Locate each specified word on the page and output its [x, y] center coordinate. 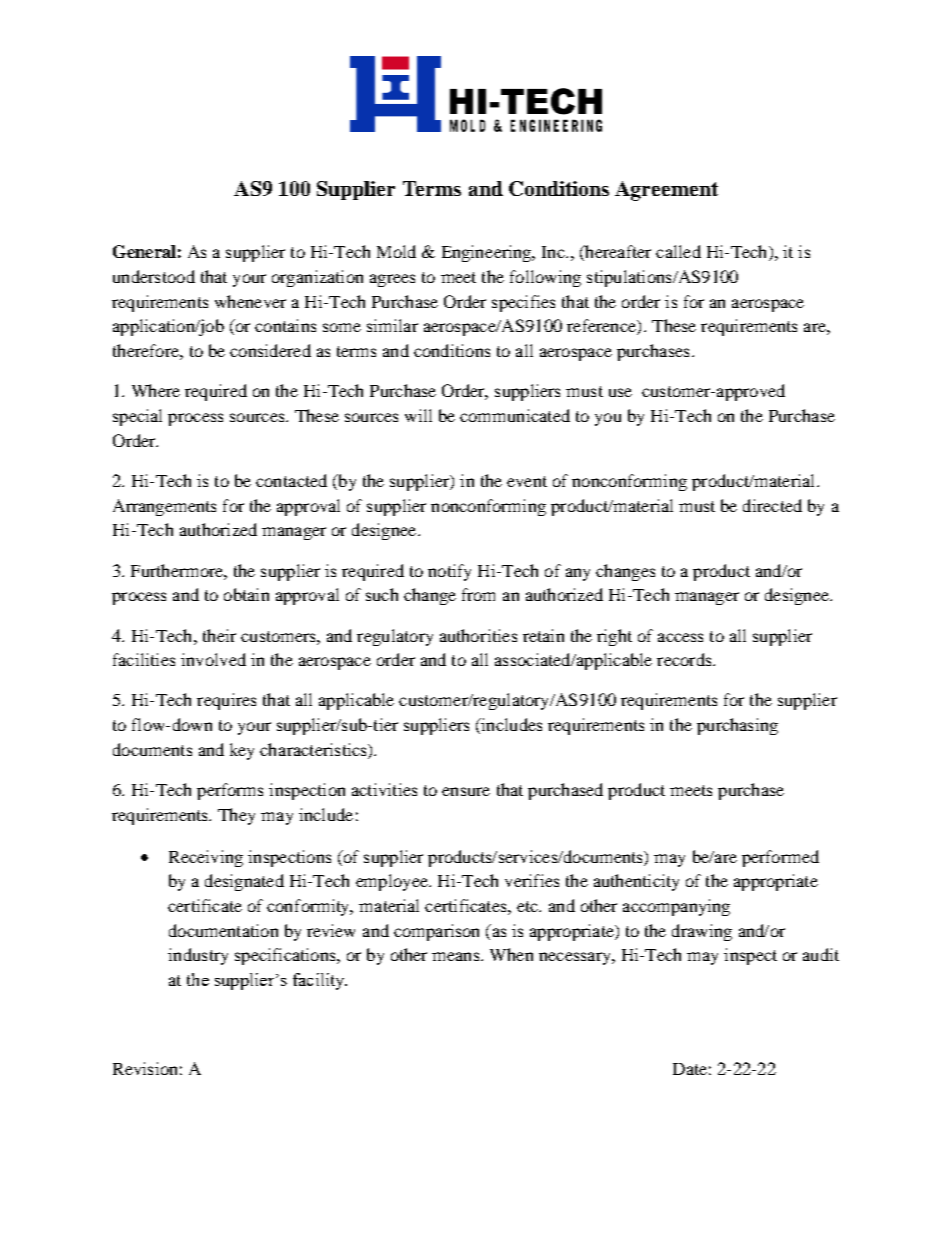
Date [690, 1069]
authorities [478, 635]
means [457, 956]
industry [198, 956]
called [678, 251]
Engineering [488, 253]
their [219, 635]
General [144, 251]
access [680, 637]
